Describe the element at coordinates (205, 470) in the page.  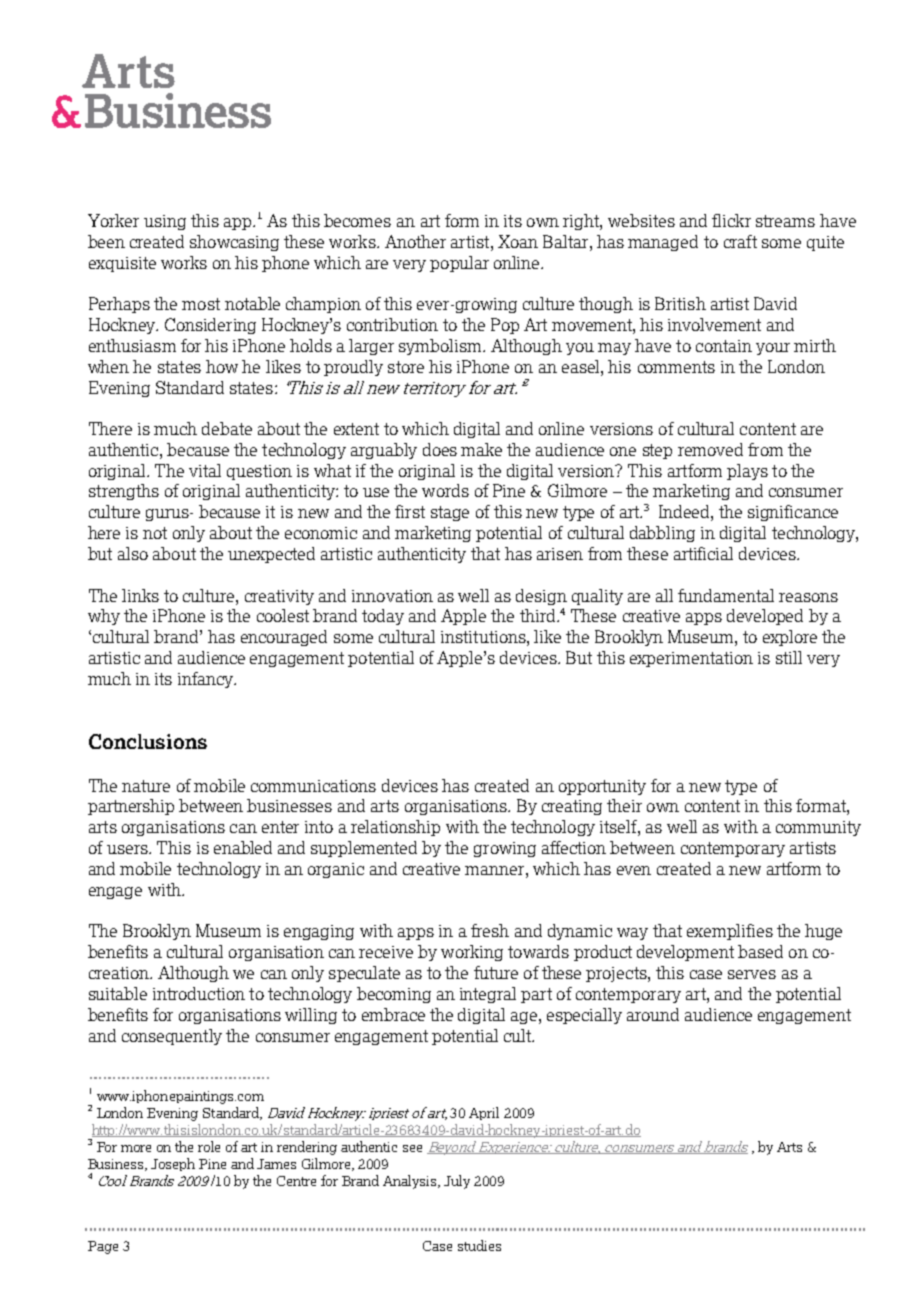
I see `vital` at that location.
